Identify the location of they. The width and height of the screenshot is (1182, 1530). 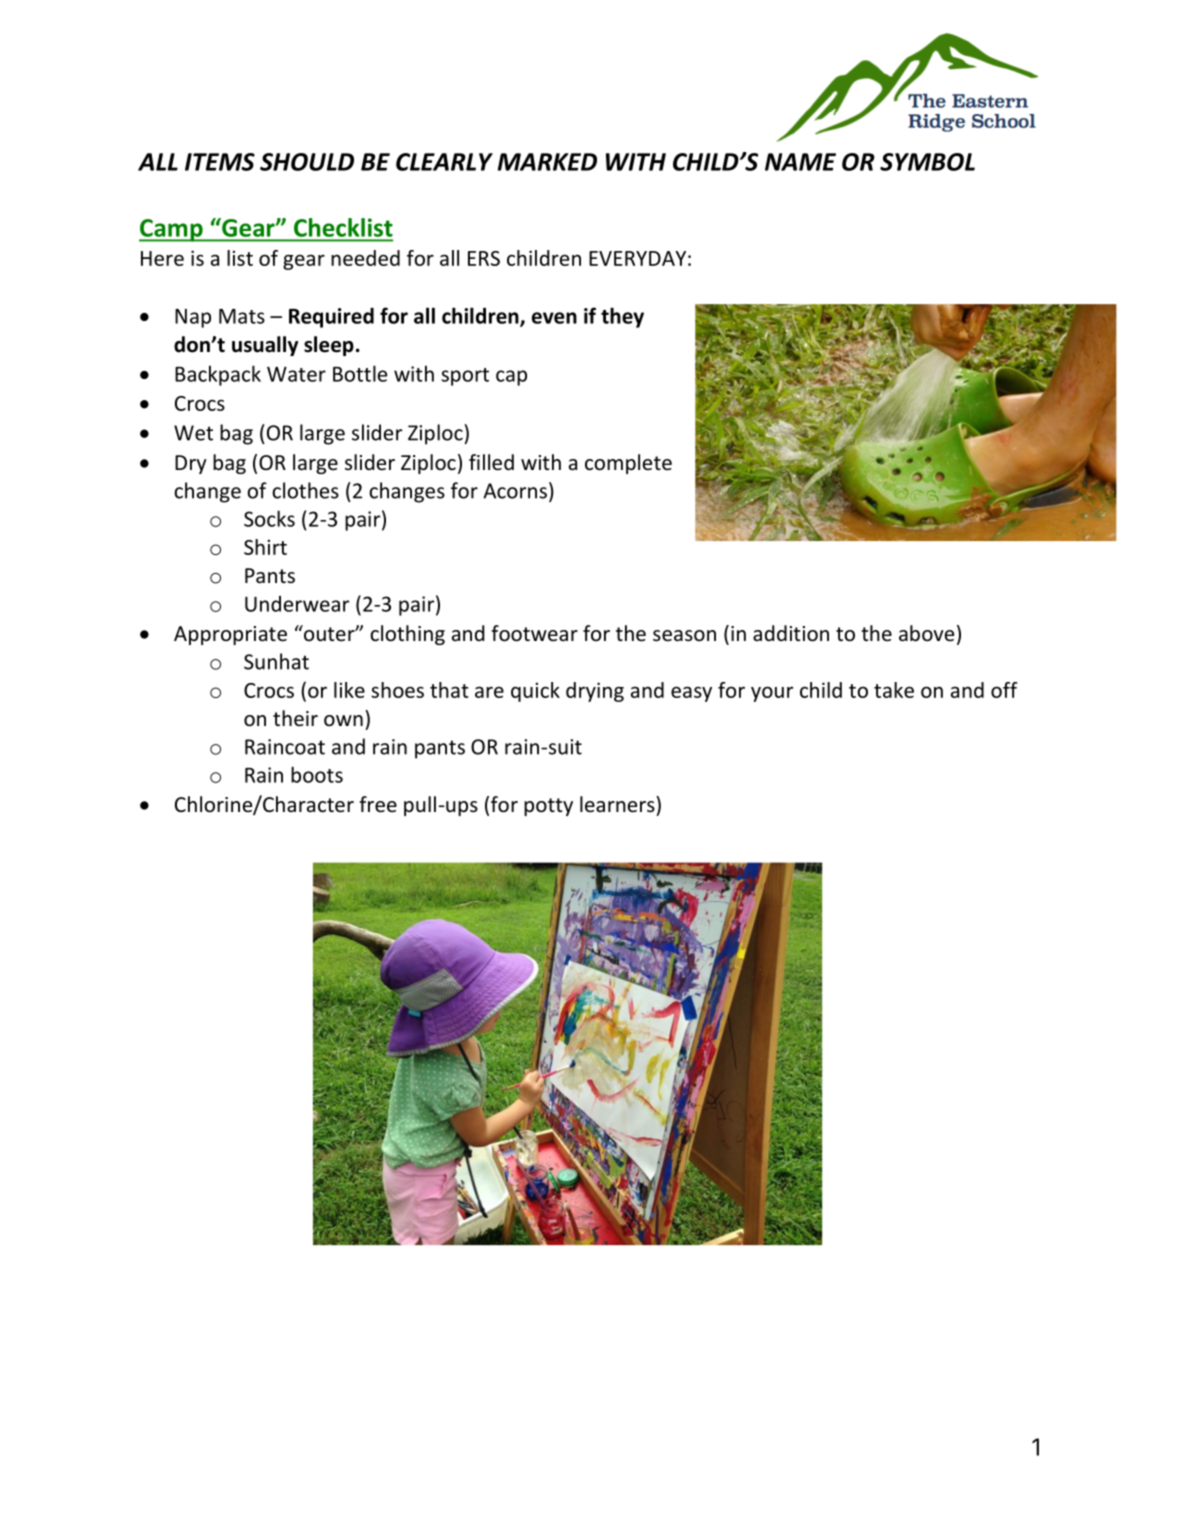
(622, 317).
